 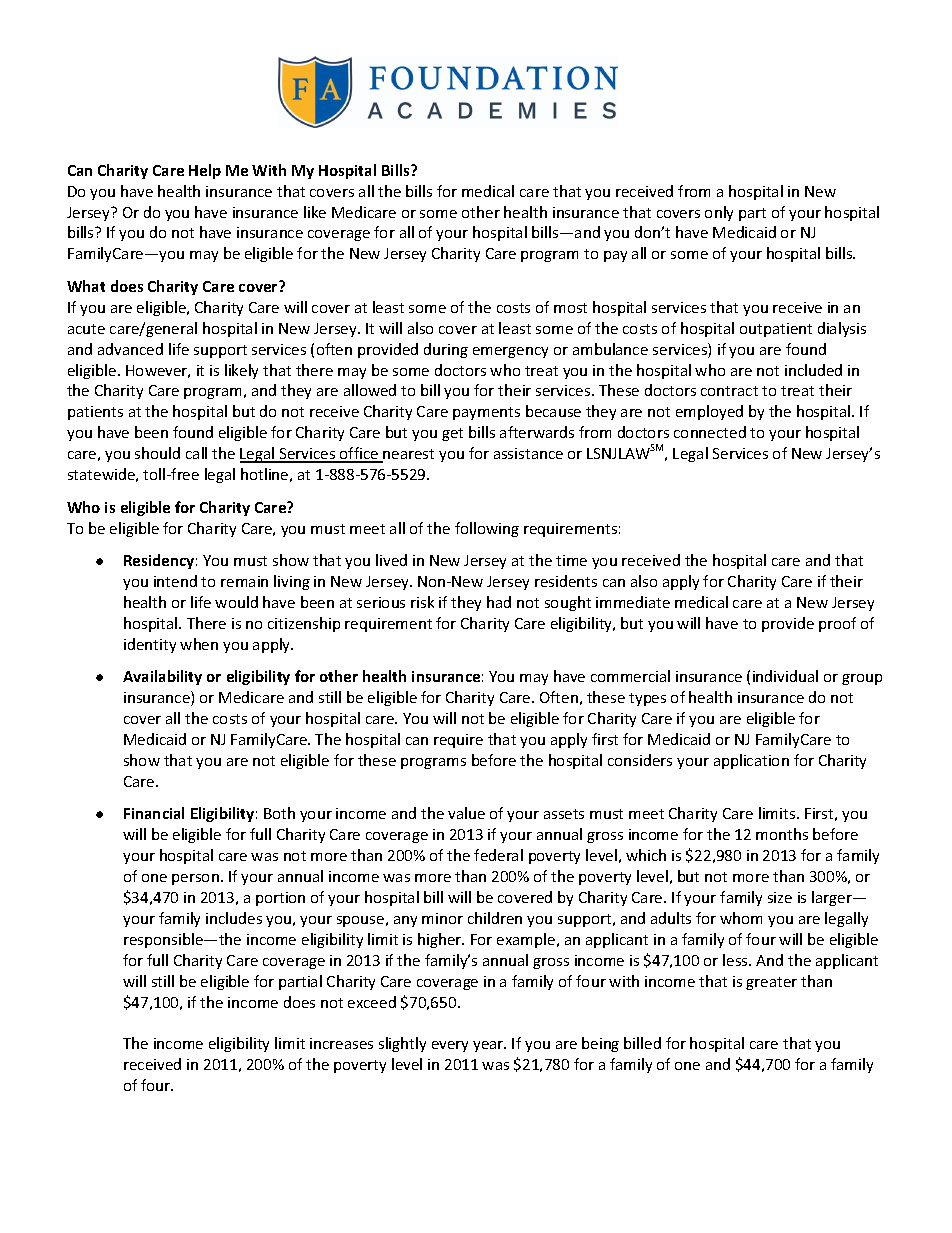 I want to click on Financial, so click(x=154, y=813).
